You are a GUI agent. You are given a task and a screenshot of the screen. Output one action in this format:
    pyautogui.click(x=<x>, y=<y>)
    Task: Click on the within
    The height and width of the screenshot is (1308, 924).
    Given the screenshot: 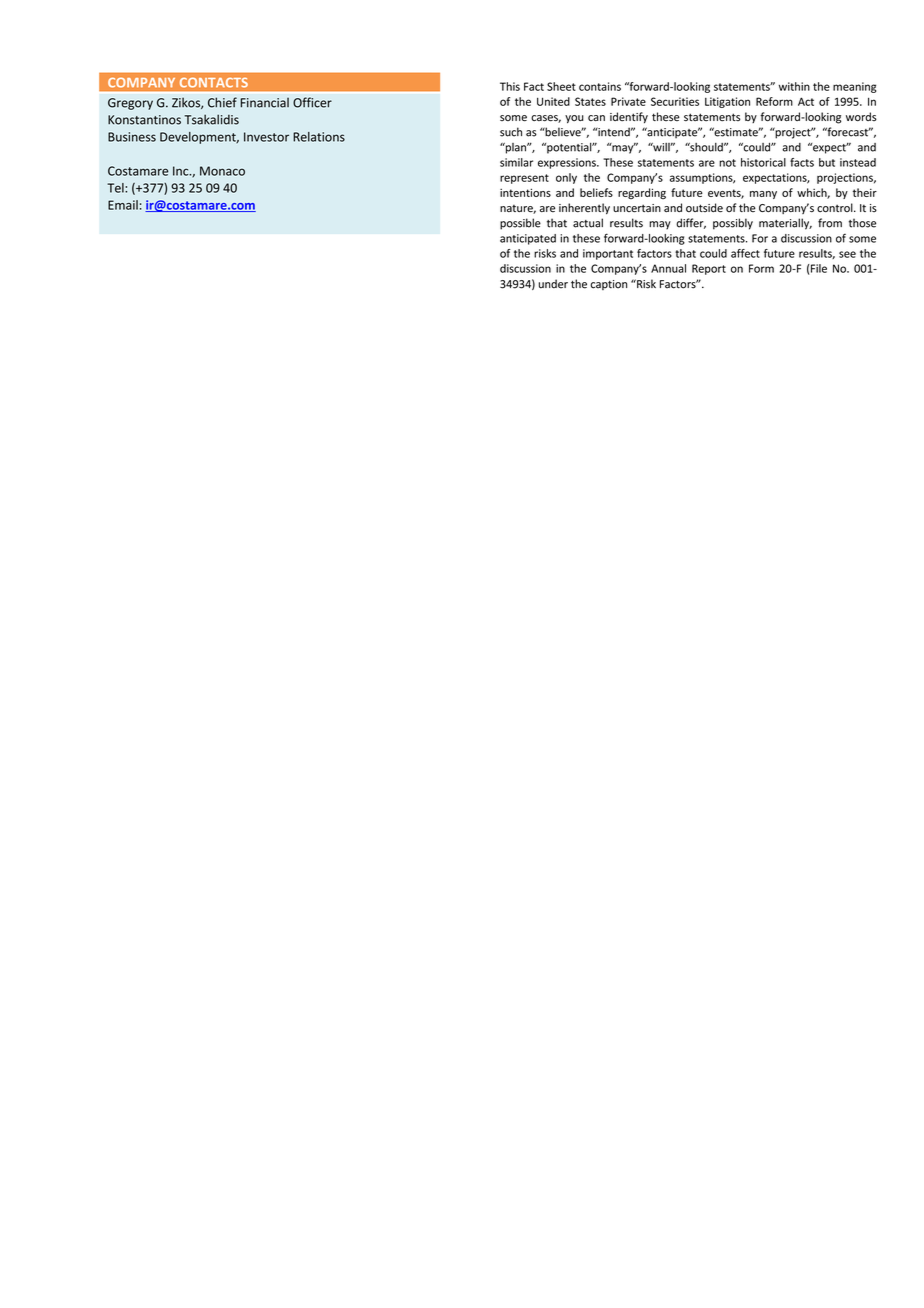 What is the action you would take?
    pyautogui.click(x=794, y=86)
